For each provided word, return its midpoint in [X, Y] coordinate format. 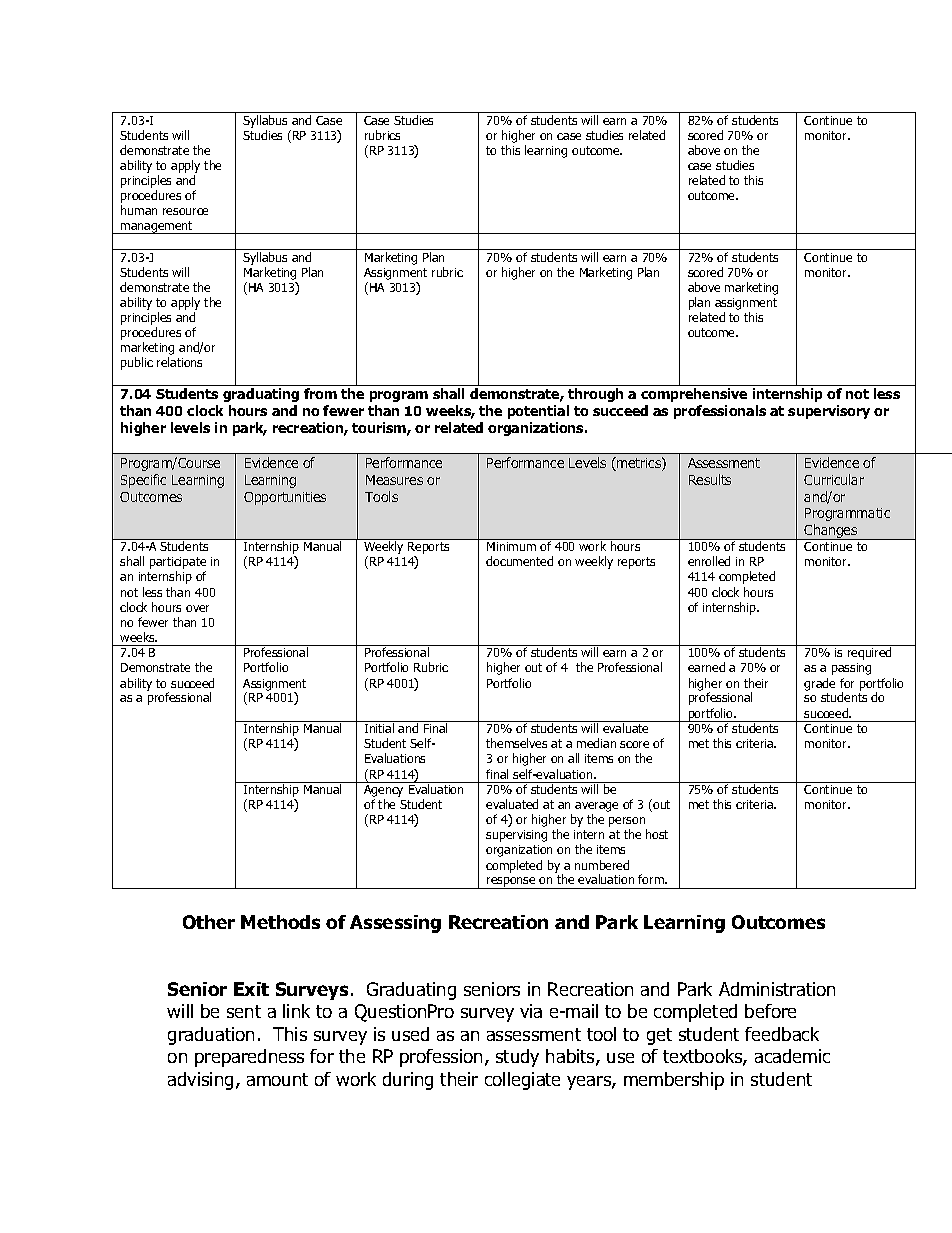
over [197, 608]
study [517, 1058]
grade [819, 684]
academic [792, 1056]
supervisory [829, 412]
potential [538, 412]
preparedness [249, 1058]
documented [519, 561]
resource [185, 211]
